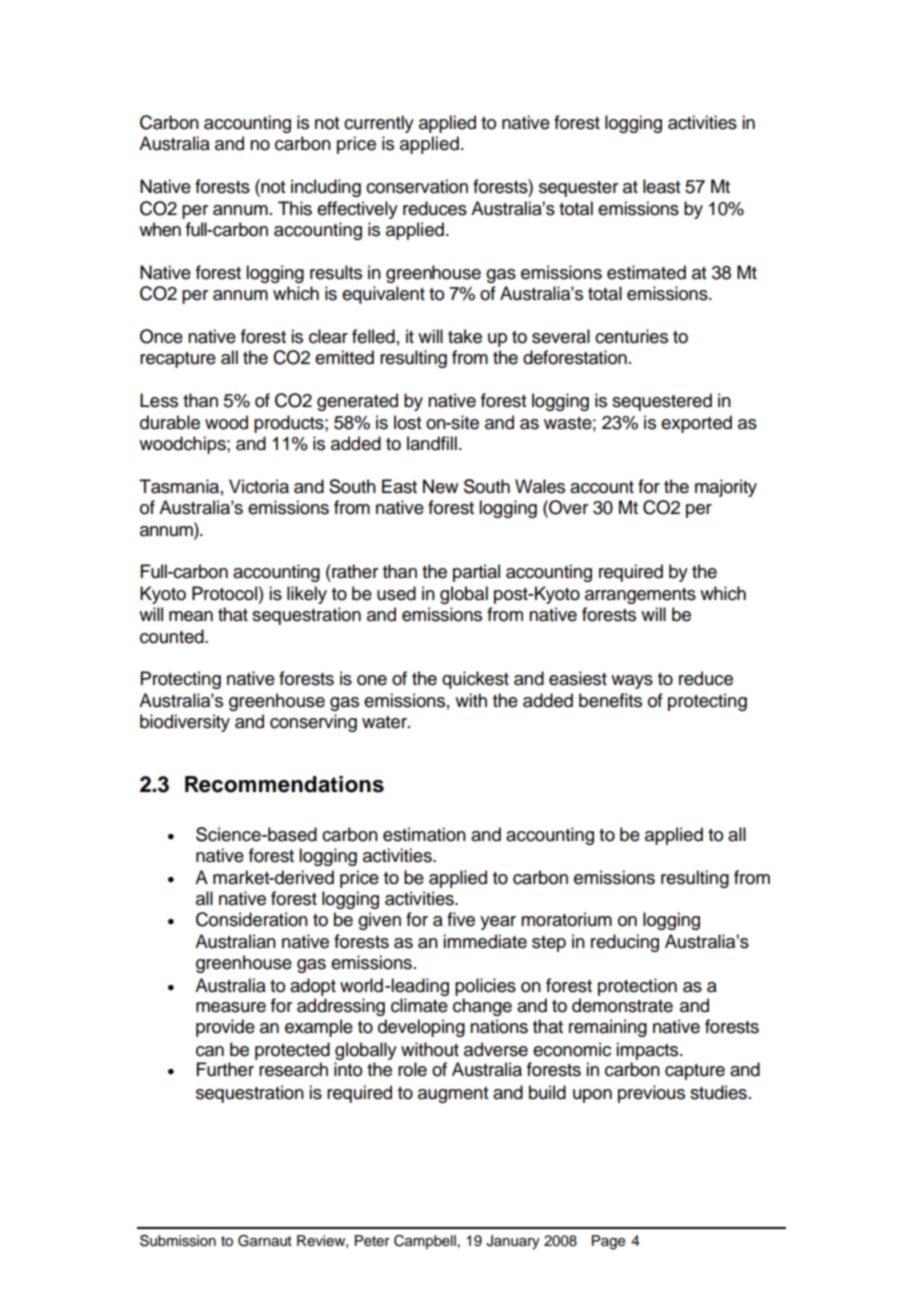 This document has width=924, height=1307. What do you see at coordinates (632, 682) in the document?
I see `ways` at bounding box center [632, 682].
